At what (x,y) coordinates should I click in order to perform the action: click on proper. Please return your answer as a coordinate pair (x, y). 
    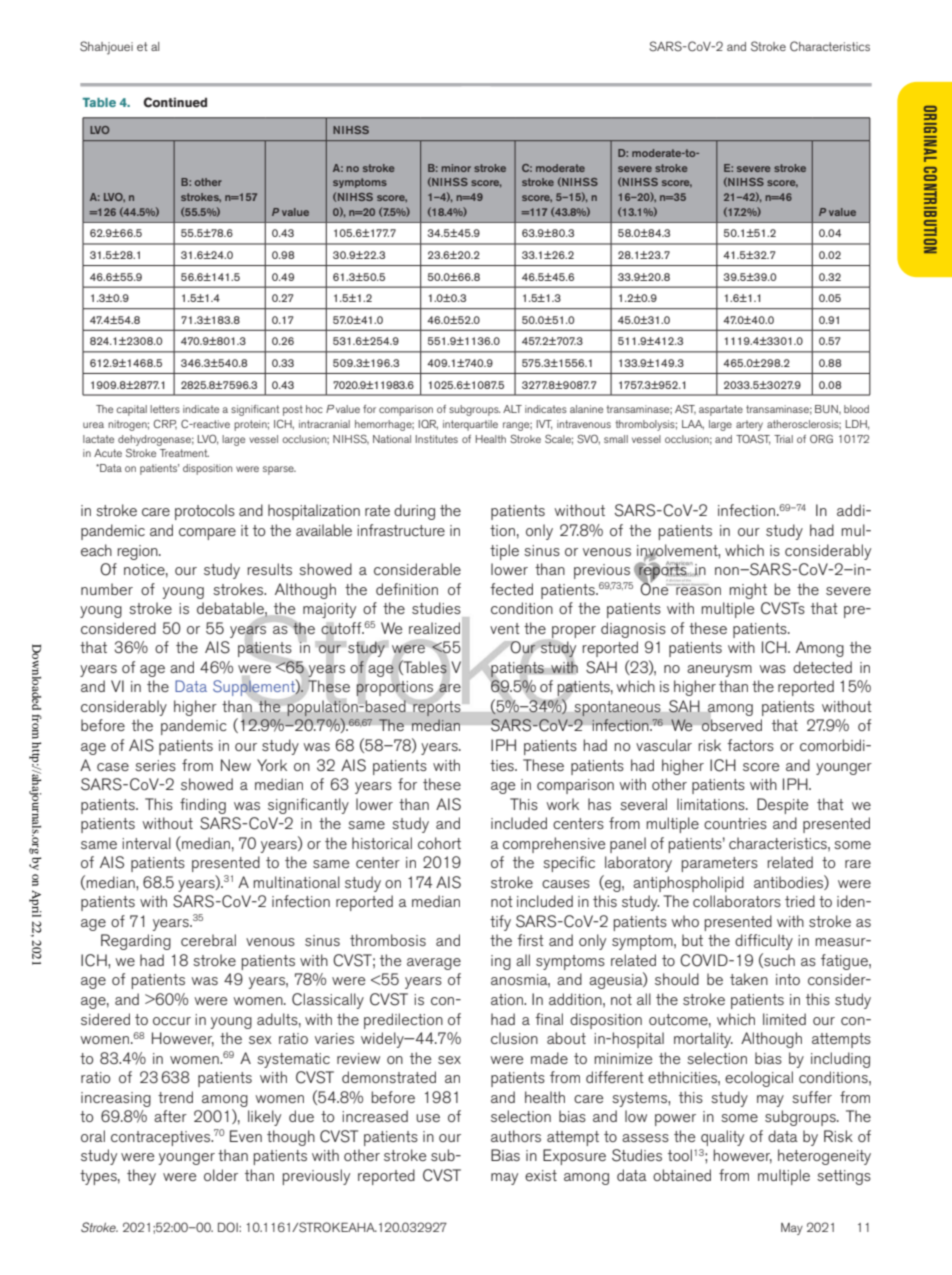
    Looking at the image, I should click on (574, 632).
